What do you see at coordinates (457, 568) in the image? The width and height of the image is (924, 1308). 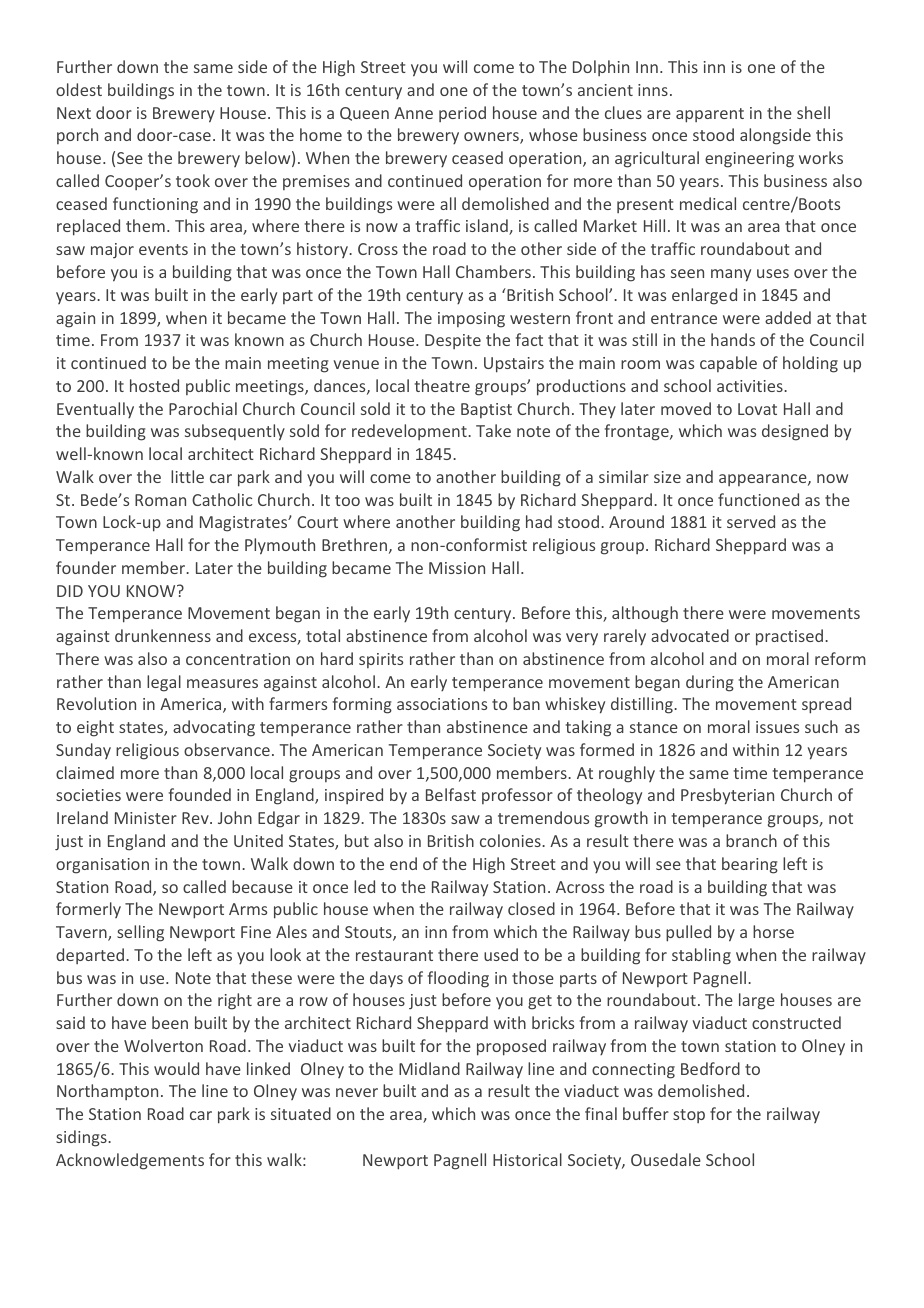 I see `Mission` at bounding box center [457, 568].
